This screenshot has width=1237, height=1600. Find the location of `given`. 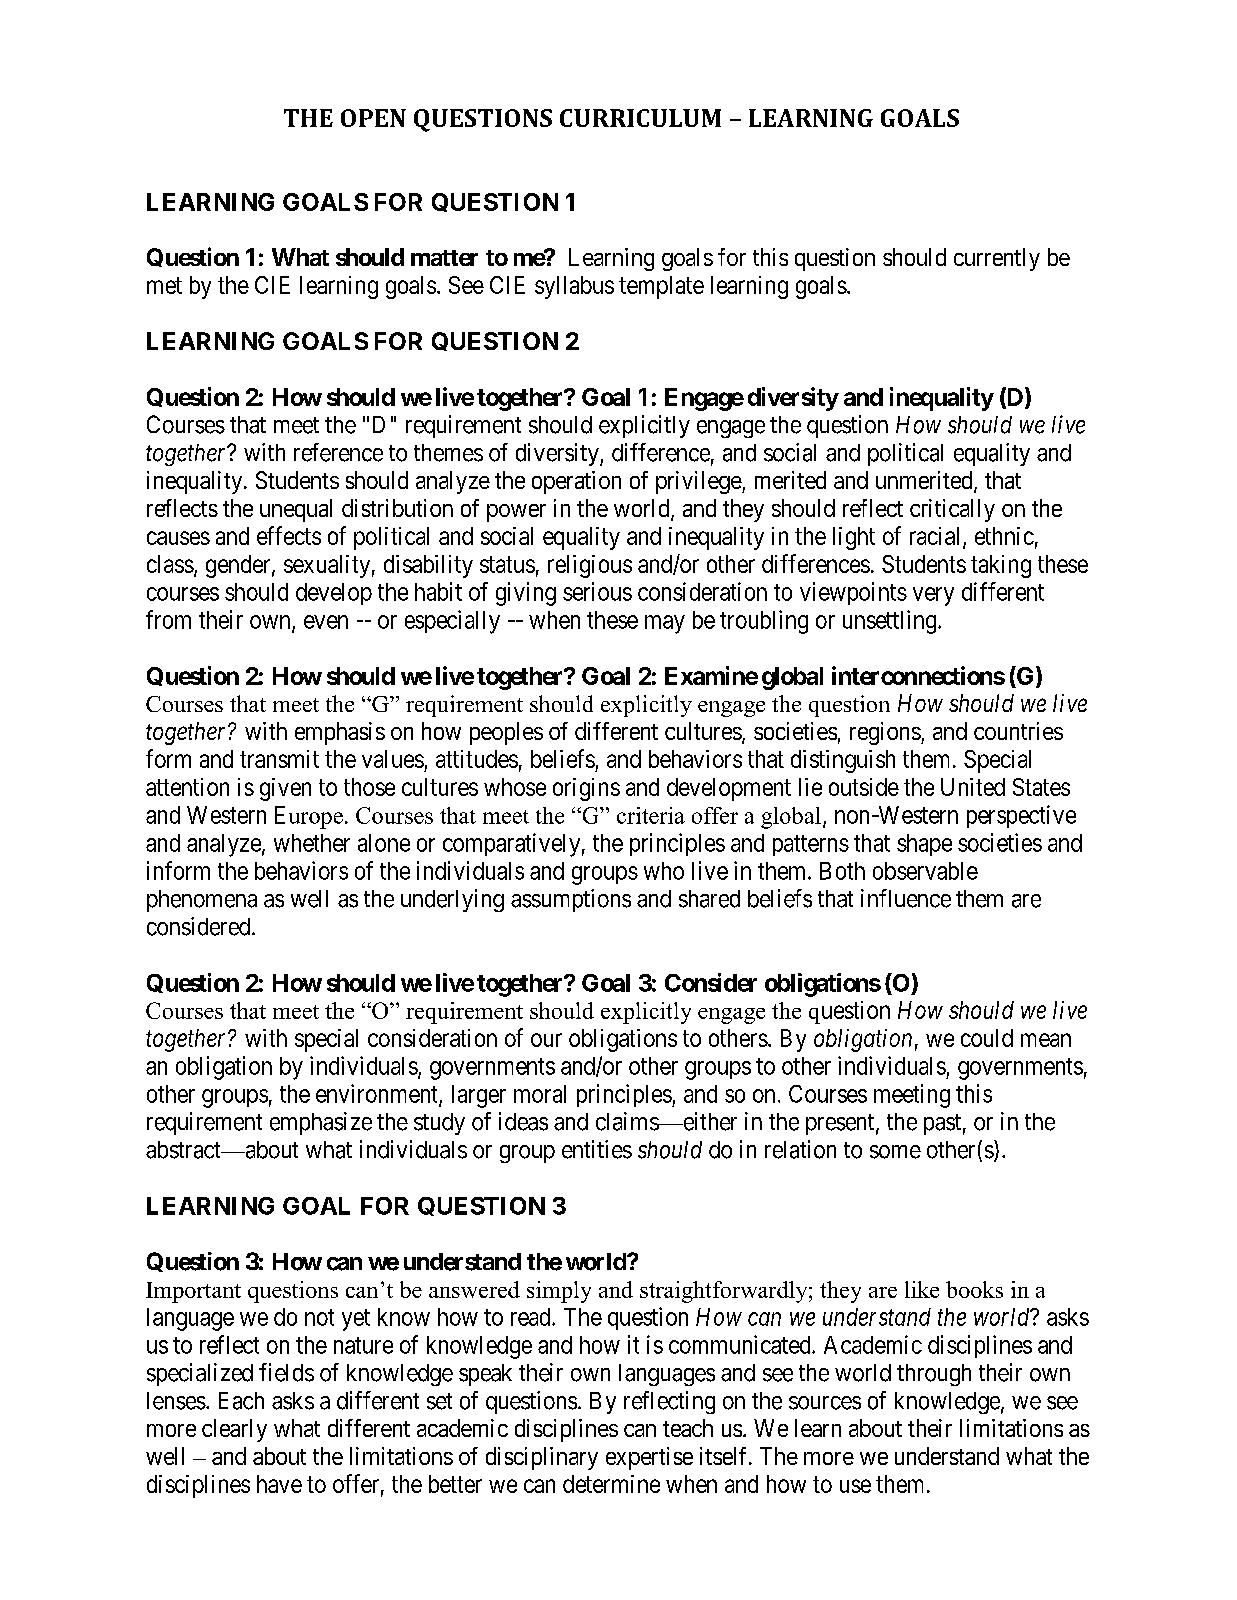

given is located at coordinates (285, 789).
